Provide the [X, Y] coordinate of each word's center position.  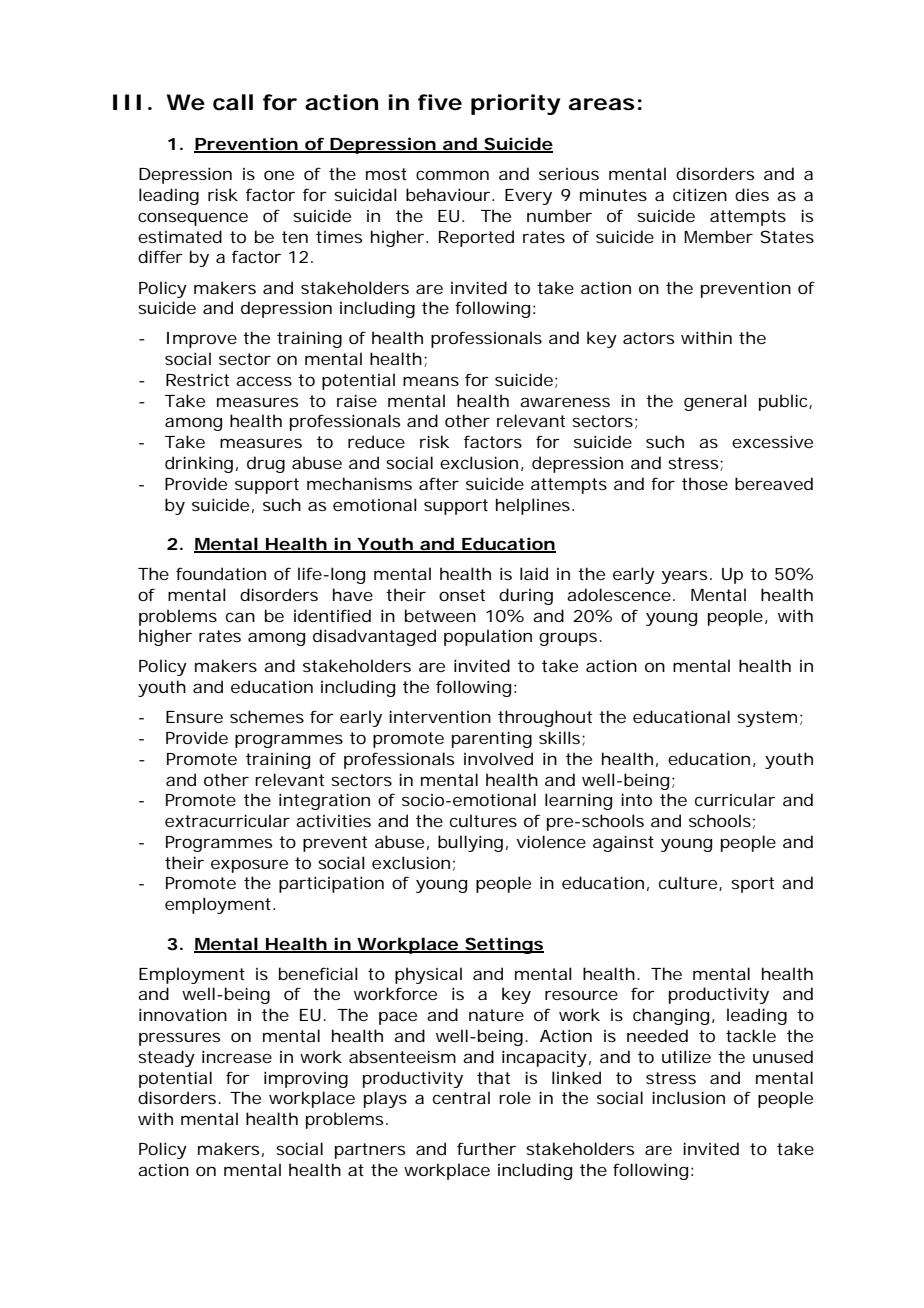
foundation [221, 573]
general [715, 402]
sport [752, 885]
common [452, 175]
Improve [202, 340]
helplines [533, 506]
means [431, 381]
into [636, 799]
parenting [492, 739]
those [705, 483]
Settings [503, 945]
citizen [700, 194]
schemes [267, 716]
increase [237, 1056]
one [279, 175]
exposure [249, 866]
